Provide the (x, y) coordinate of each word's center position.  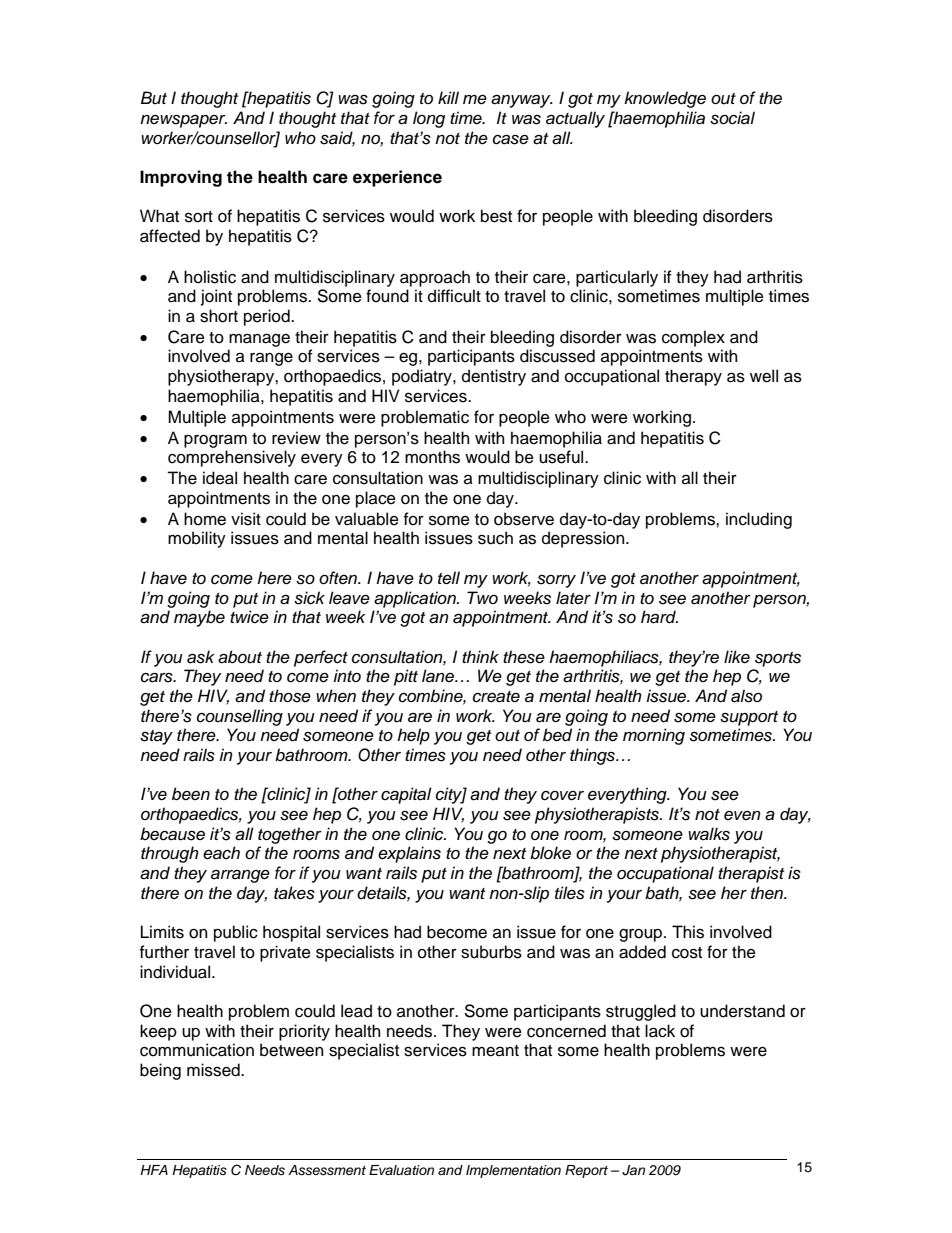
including (759, 520)
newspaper (183, 121)
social (732, 118)
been (191, 794)
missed (214, 1070)
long (429, 119)
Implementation (513, 1171)
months (432, 457)
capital (406, 795)
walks (709, 834)
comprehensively (232, 458)
